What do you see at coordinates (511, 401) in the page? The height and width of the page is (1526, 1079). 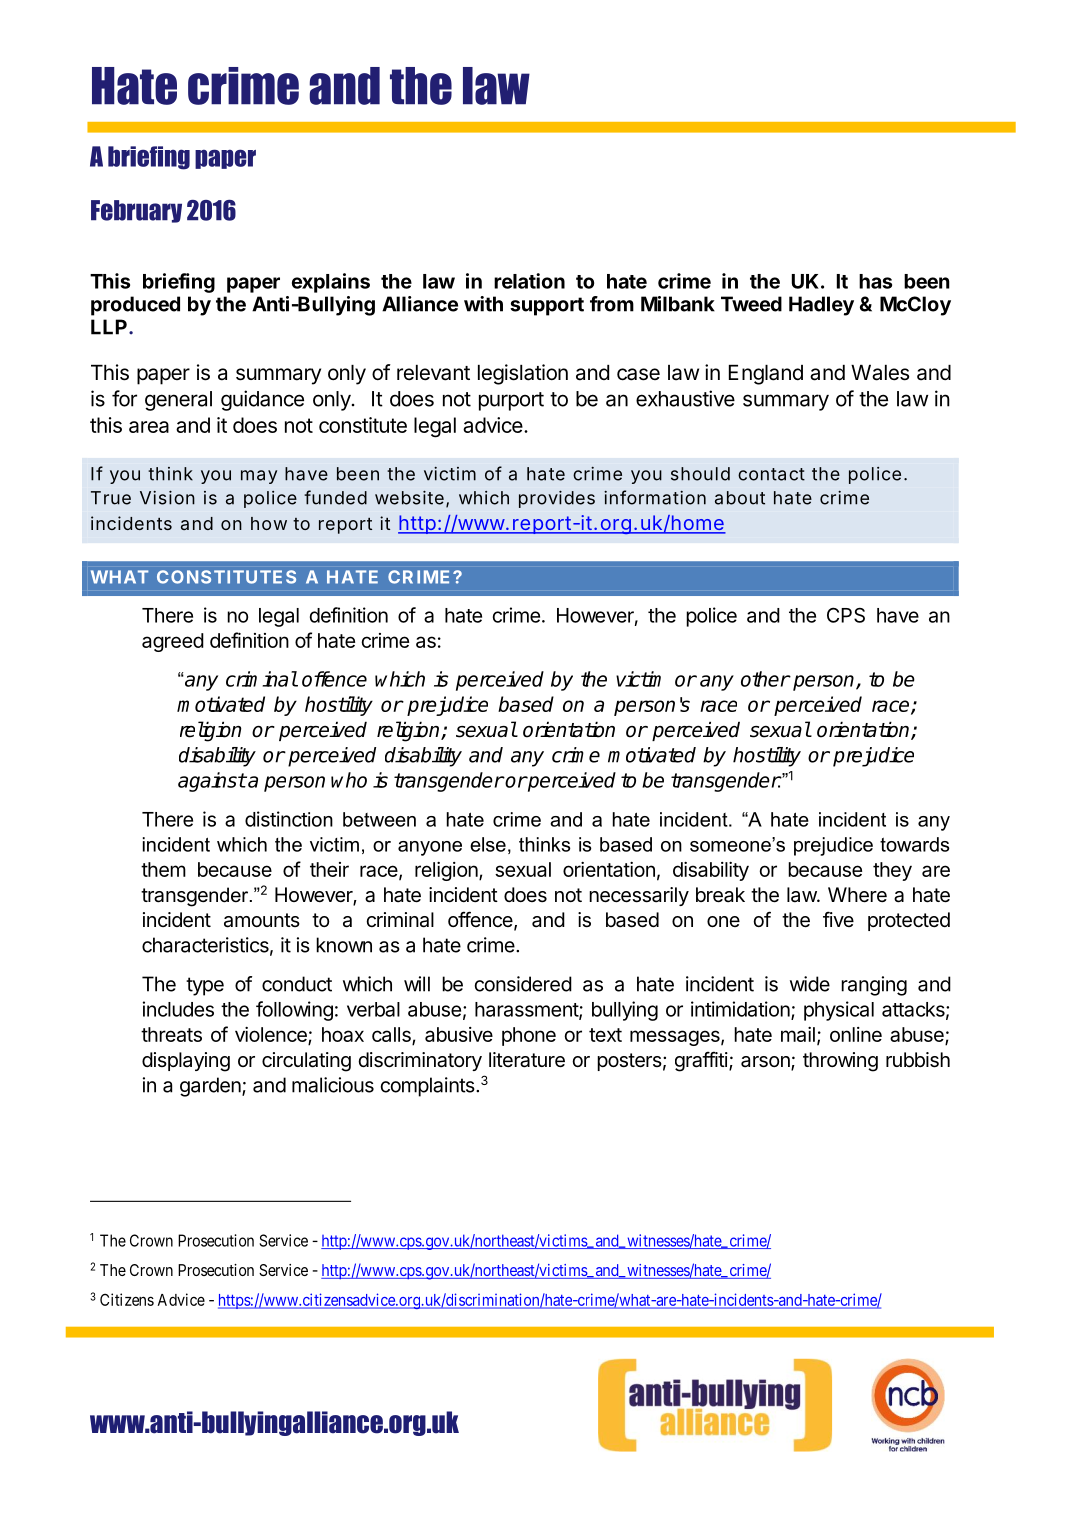 I see `purport` at bounding box center [511, 401].
